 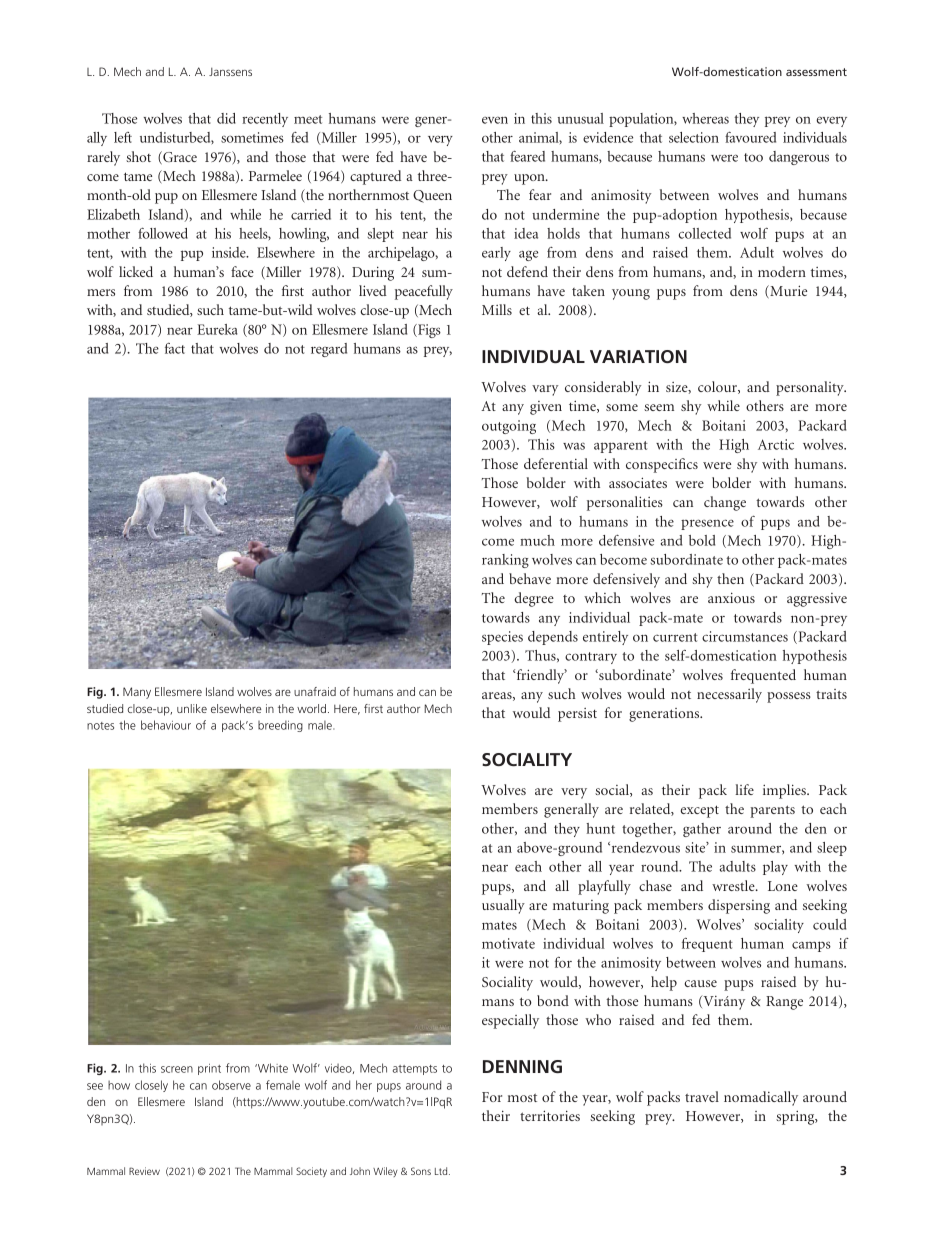 What do you see at coordinates (442, 1171) in the screenshot?
I see `Ltd` at bounding box center [442, 1171].
